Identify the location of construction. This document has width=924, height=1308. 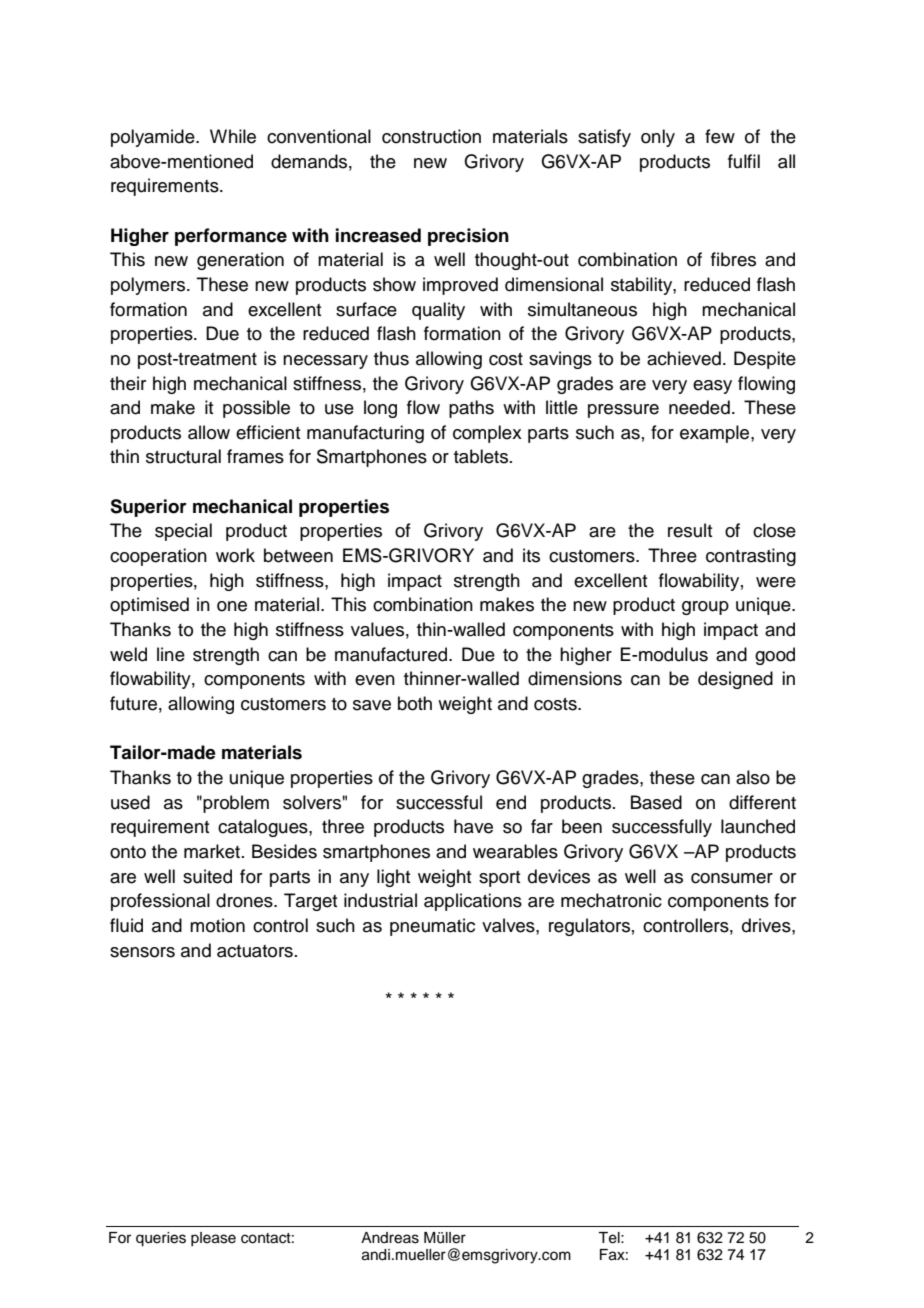
(431, 136).
